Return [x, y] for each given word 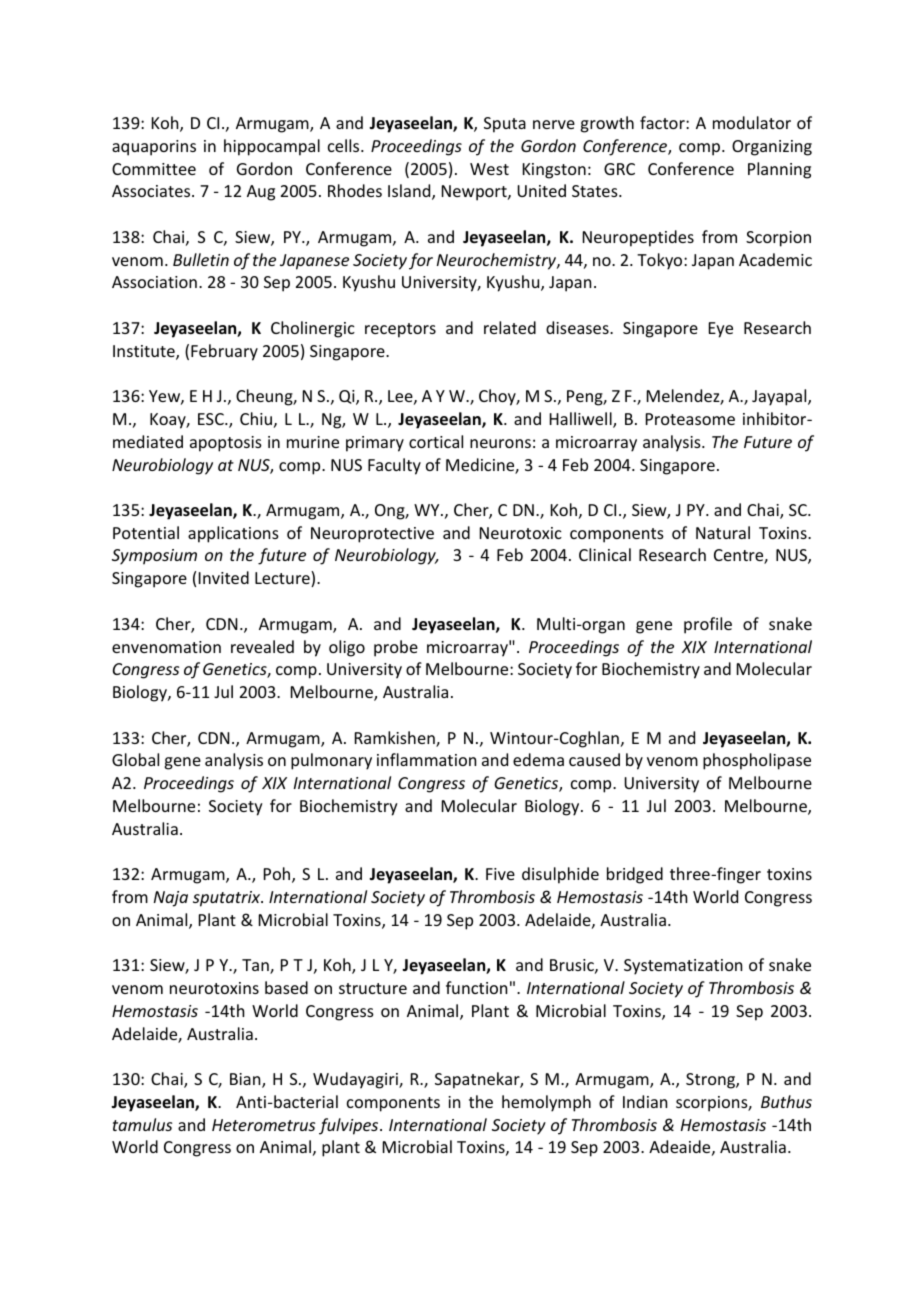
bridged [635, 875]
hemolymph [546, 1103]
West [489, 169]
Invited [224, 577]
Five [500, 874]
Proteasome [690, 419]
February [224, 352]
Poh [278, 875]
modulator [752, 122]
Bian [246, 1080]
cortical [436, 441]
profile [708, 625]
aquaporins [154, 148]
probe [396, 648]
